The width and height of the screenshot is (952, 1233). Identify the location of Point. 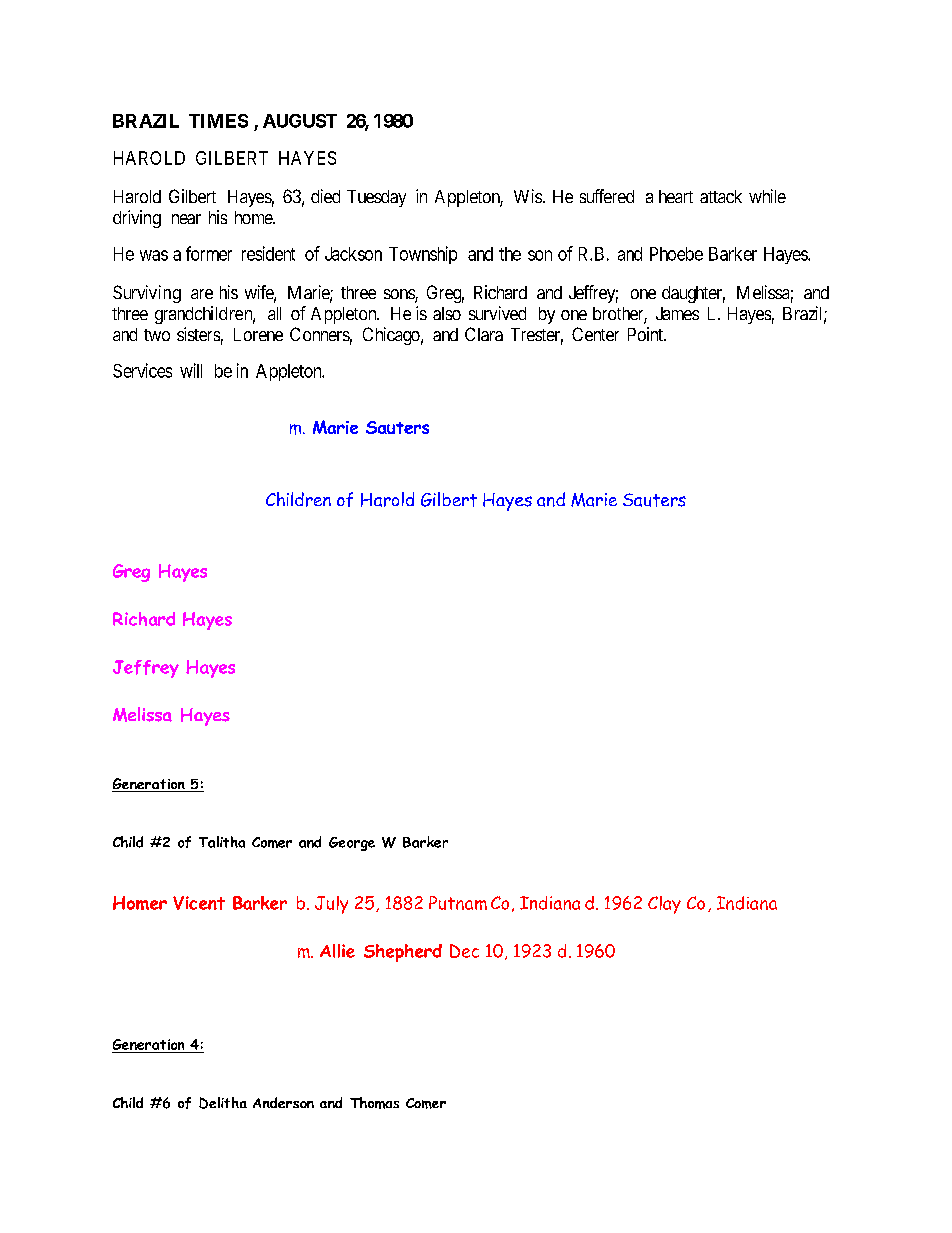
(646, 334).
